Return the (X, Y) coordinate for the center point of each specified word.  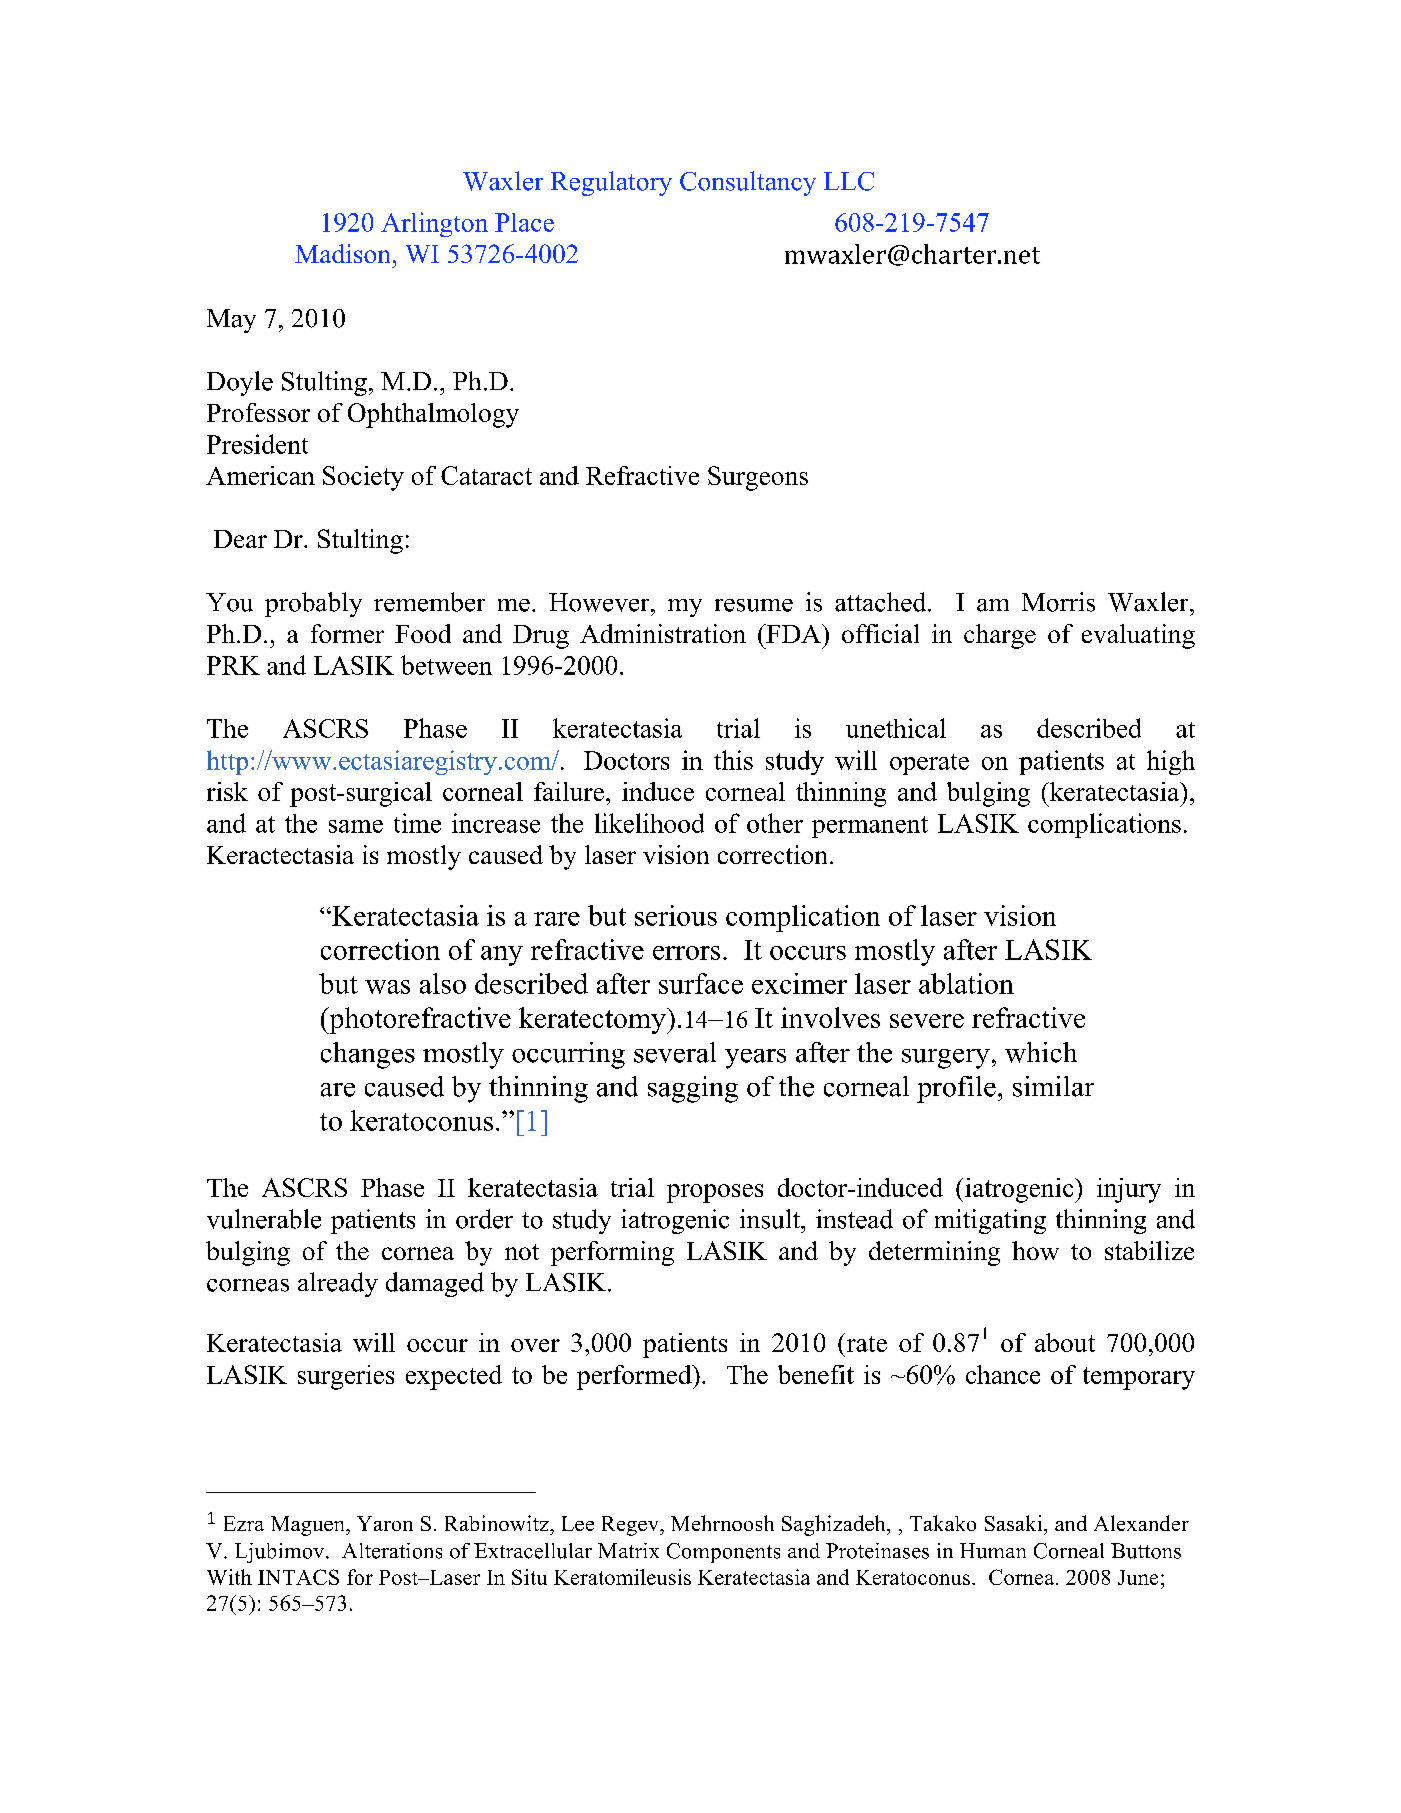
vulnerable (264, 1219)
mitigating (990, 1221)
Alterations (392, 1551)
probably (313, 604)
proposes (715, 1193)
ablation (966, 983)
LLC (849, 181)
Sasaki (1015, 1523)
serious (676, 915)
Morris (1058, 602)
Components (723, 1553)
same (356, 826)
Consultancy (748, 183)
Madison (342, 253)
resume (754, 605)
